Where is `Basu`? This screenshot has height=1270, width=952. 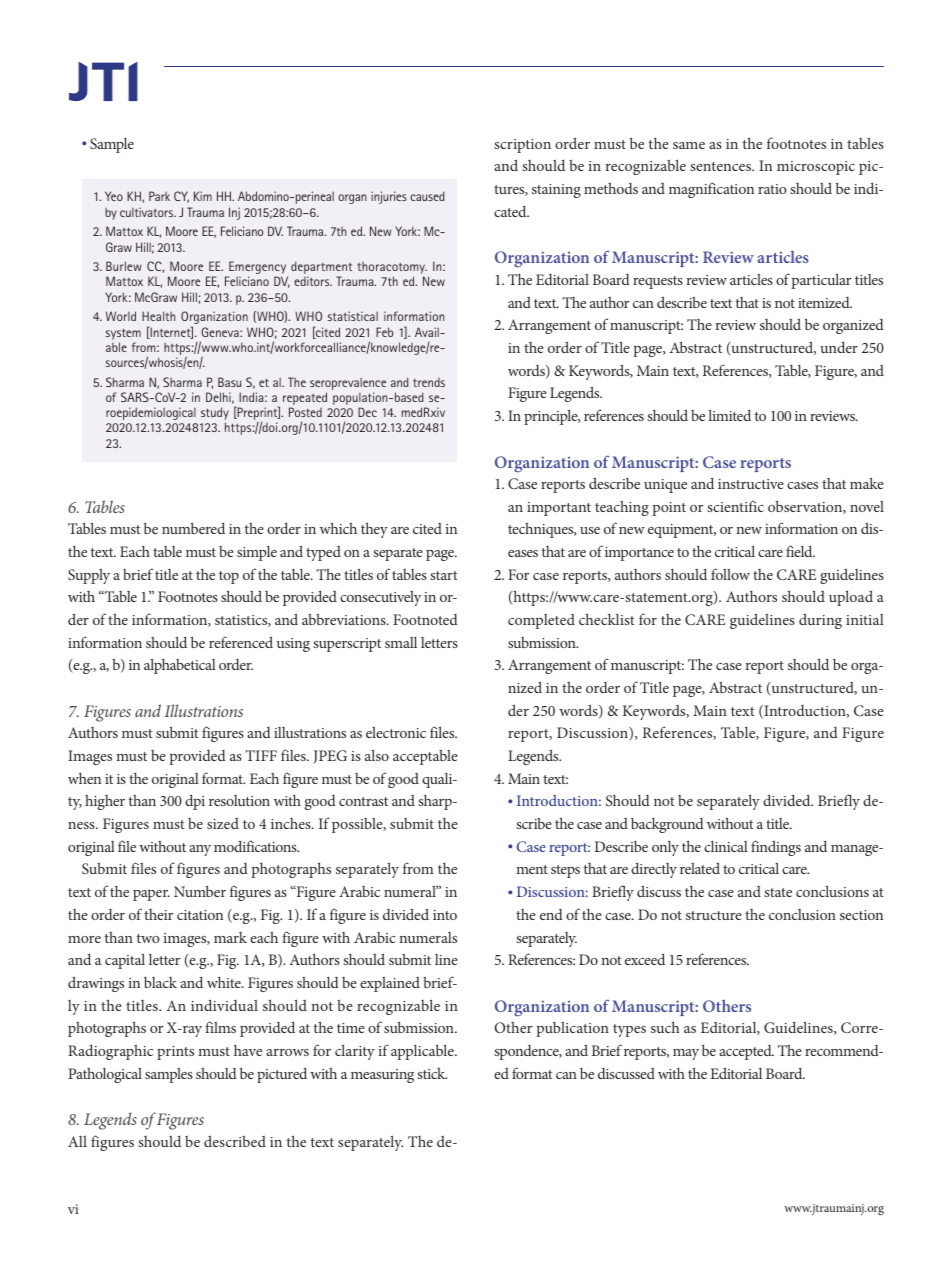 Basu is located at coordinates (229, 382).
